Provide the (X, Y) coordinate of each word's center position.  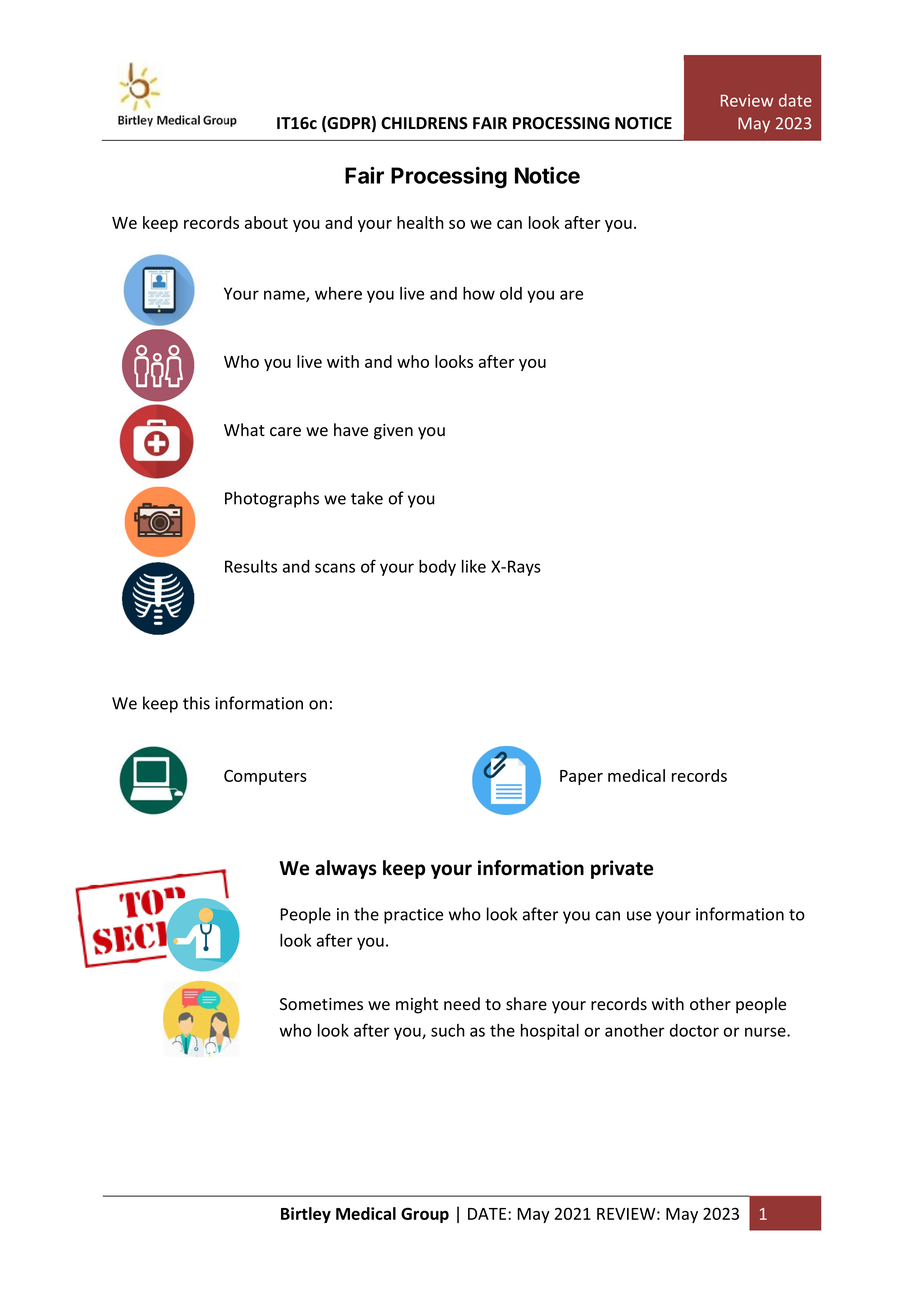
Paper (581, 777)
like (474, 566)
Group (425, 1215)
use (639, 916)
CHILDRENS (424, 123)
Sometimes (321, 1004)
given (393, 432)
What (244, 430)
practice (413, 916)
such (448, 1030)
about (266, 222)
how (479, 293)
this (196, 703)
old (511, 293)
